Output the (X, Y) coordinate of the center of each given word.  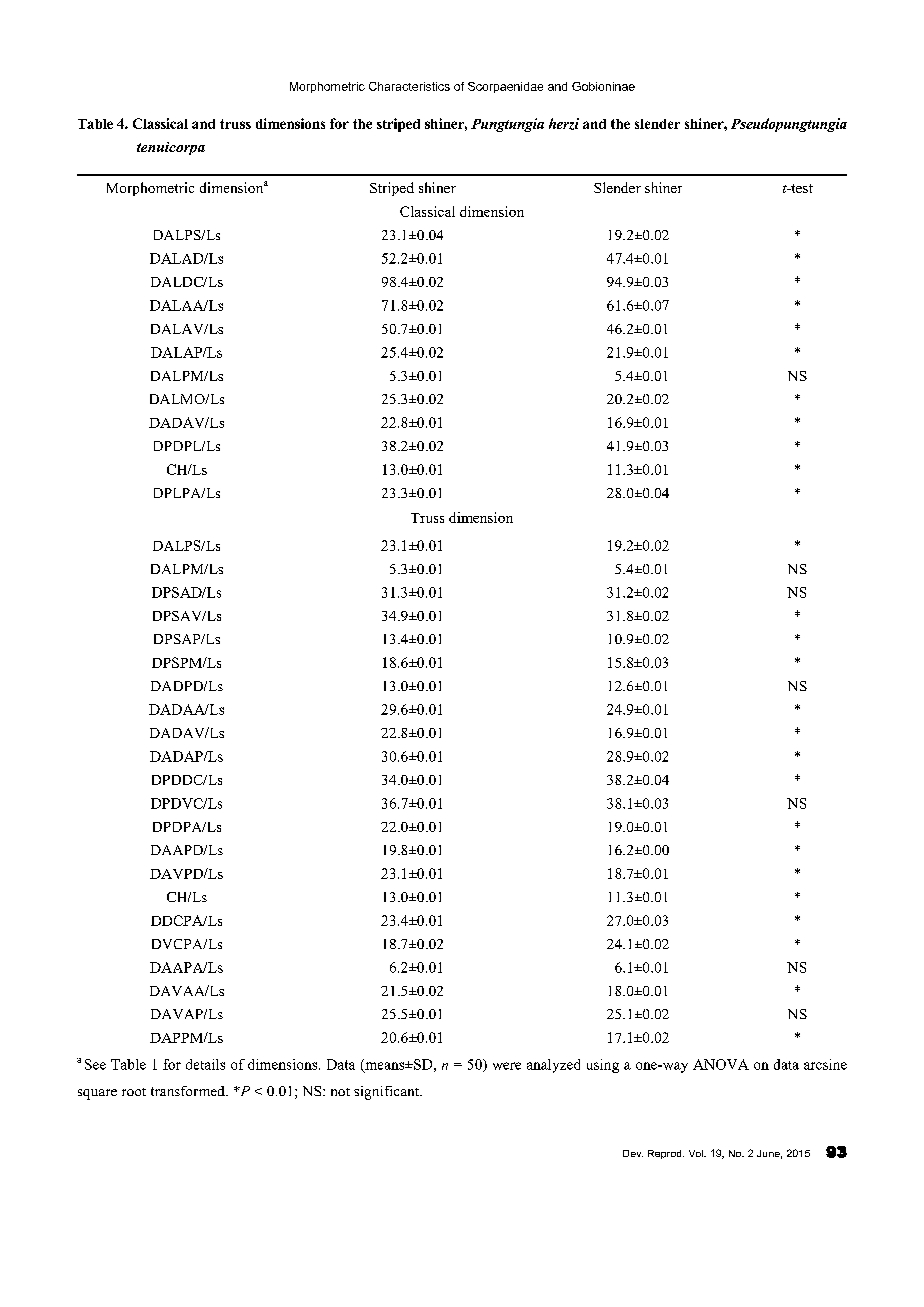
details (205, 1064)
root (134, 1092)
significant (387, 1093)
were (507, 1066)
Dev (633, 1153)
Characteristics (409, 86)
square (97, 1094)
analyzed (553, 1066)
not (340, 1092)
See (95, 1064)
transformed (189, 1091)
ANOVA (721, 1064)
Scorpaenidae (505, 87)
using (603, 1066)
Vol (697, 1153)
